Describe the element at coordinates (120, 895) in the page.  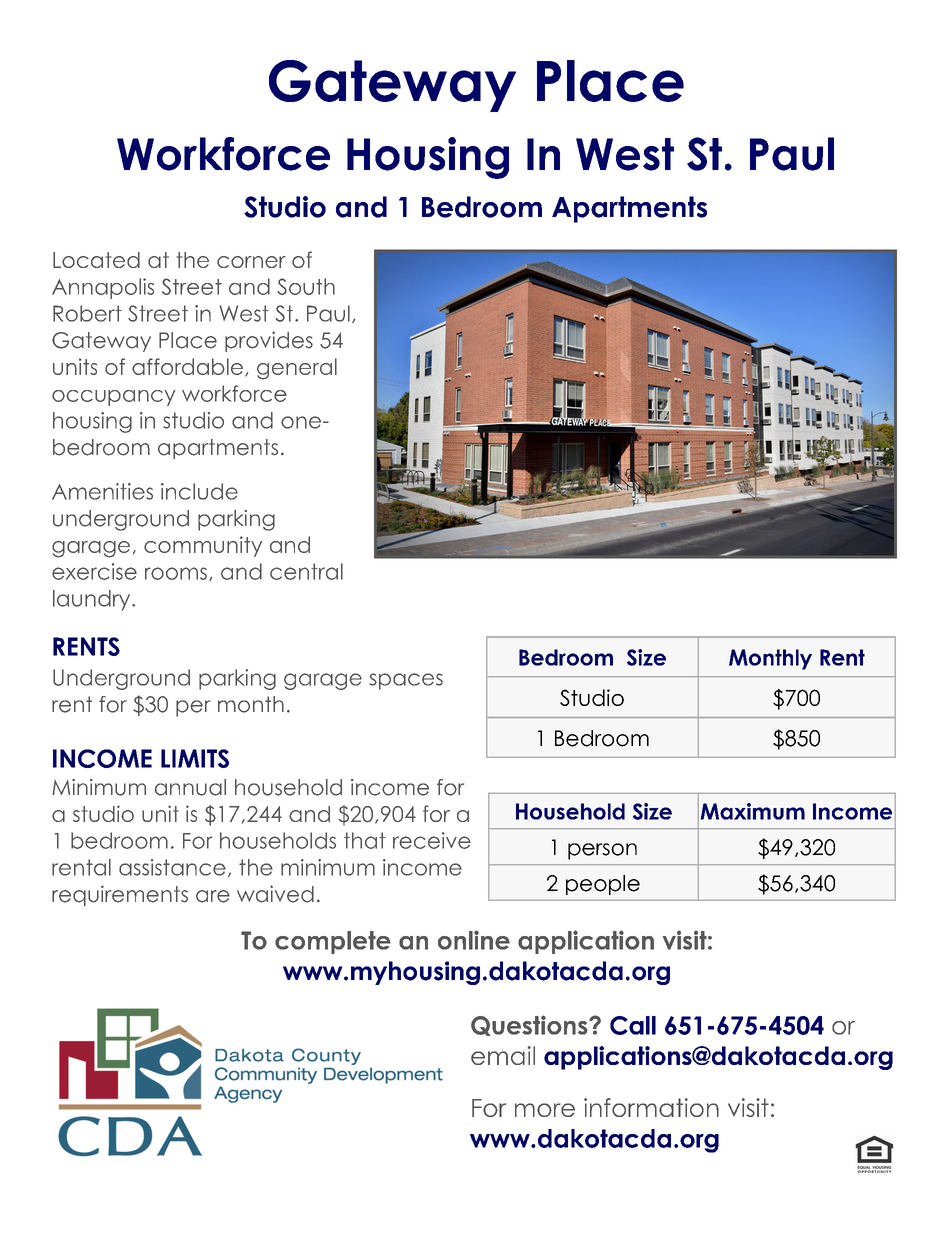
I see `requirements` at that location.
